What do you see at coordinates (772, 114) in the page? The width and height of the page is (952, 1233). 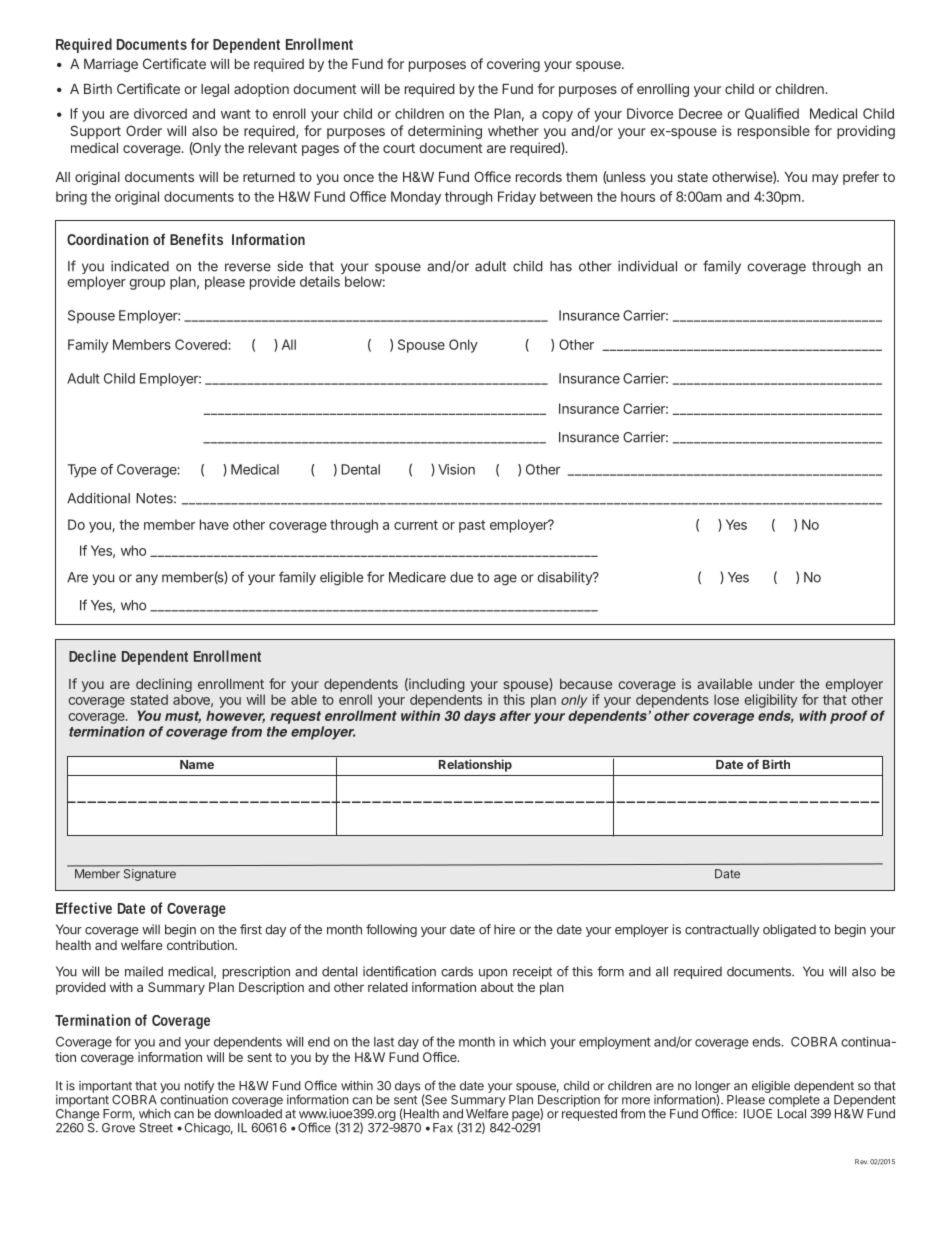 I see `Qualified` at bounding box center [772, 114].
